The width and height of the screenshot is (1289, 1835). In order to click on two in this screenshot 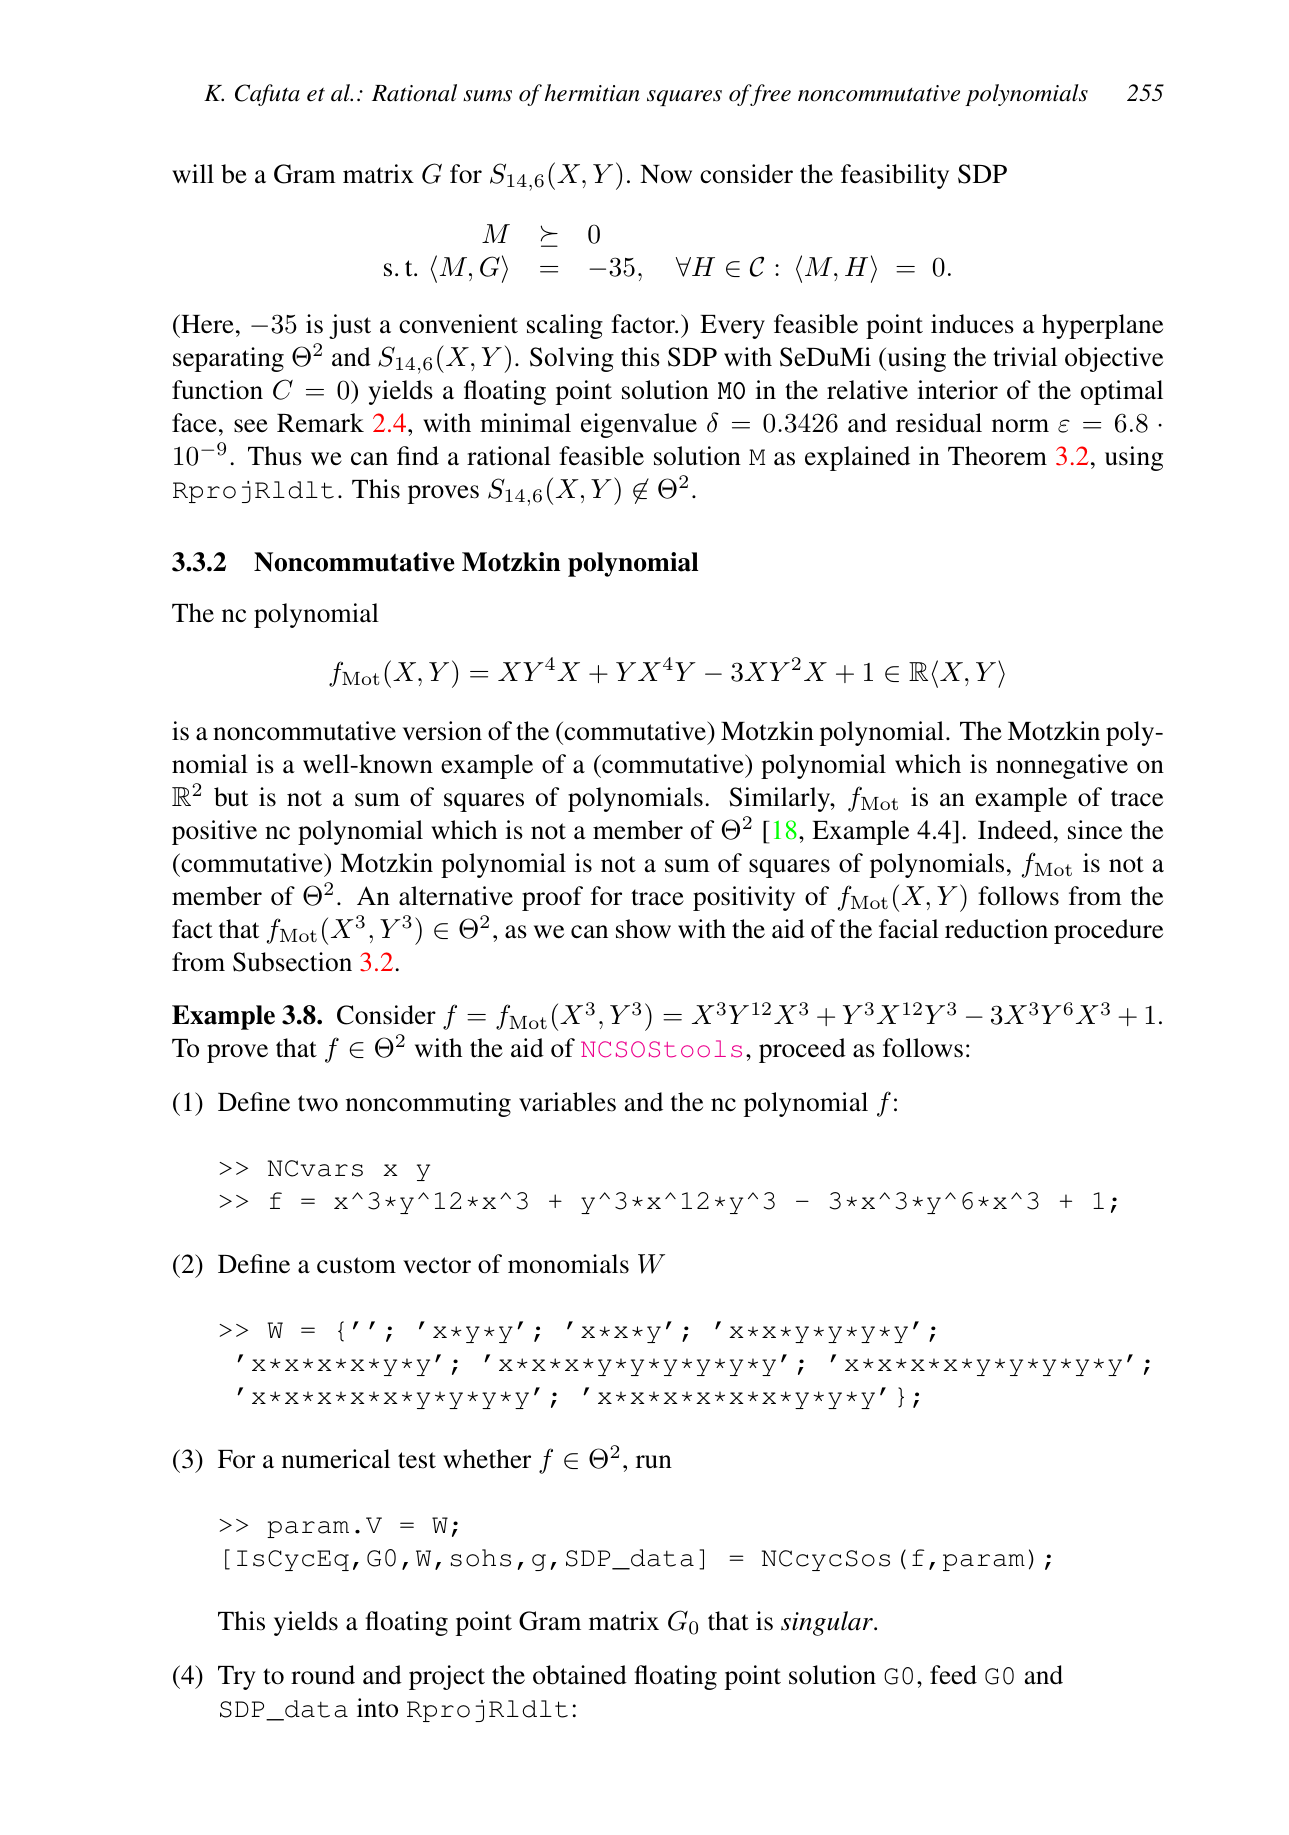, I will do `click(318, 1103)`.
